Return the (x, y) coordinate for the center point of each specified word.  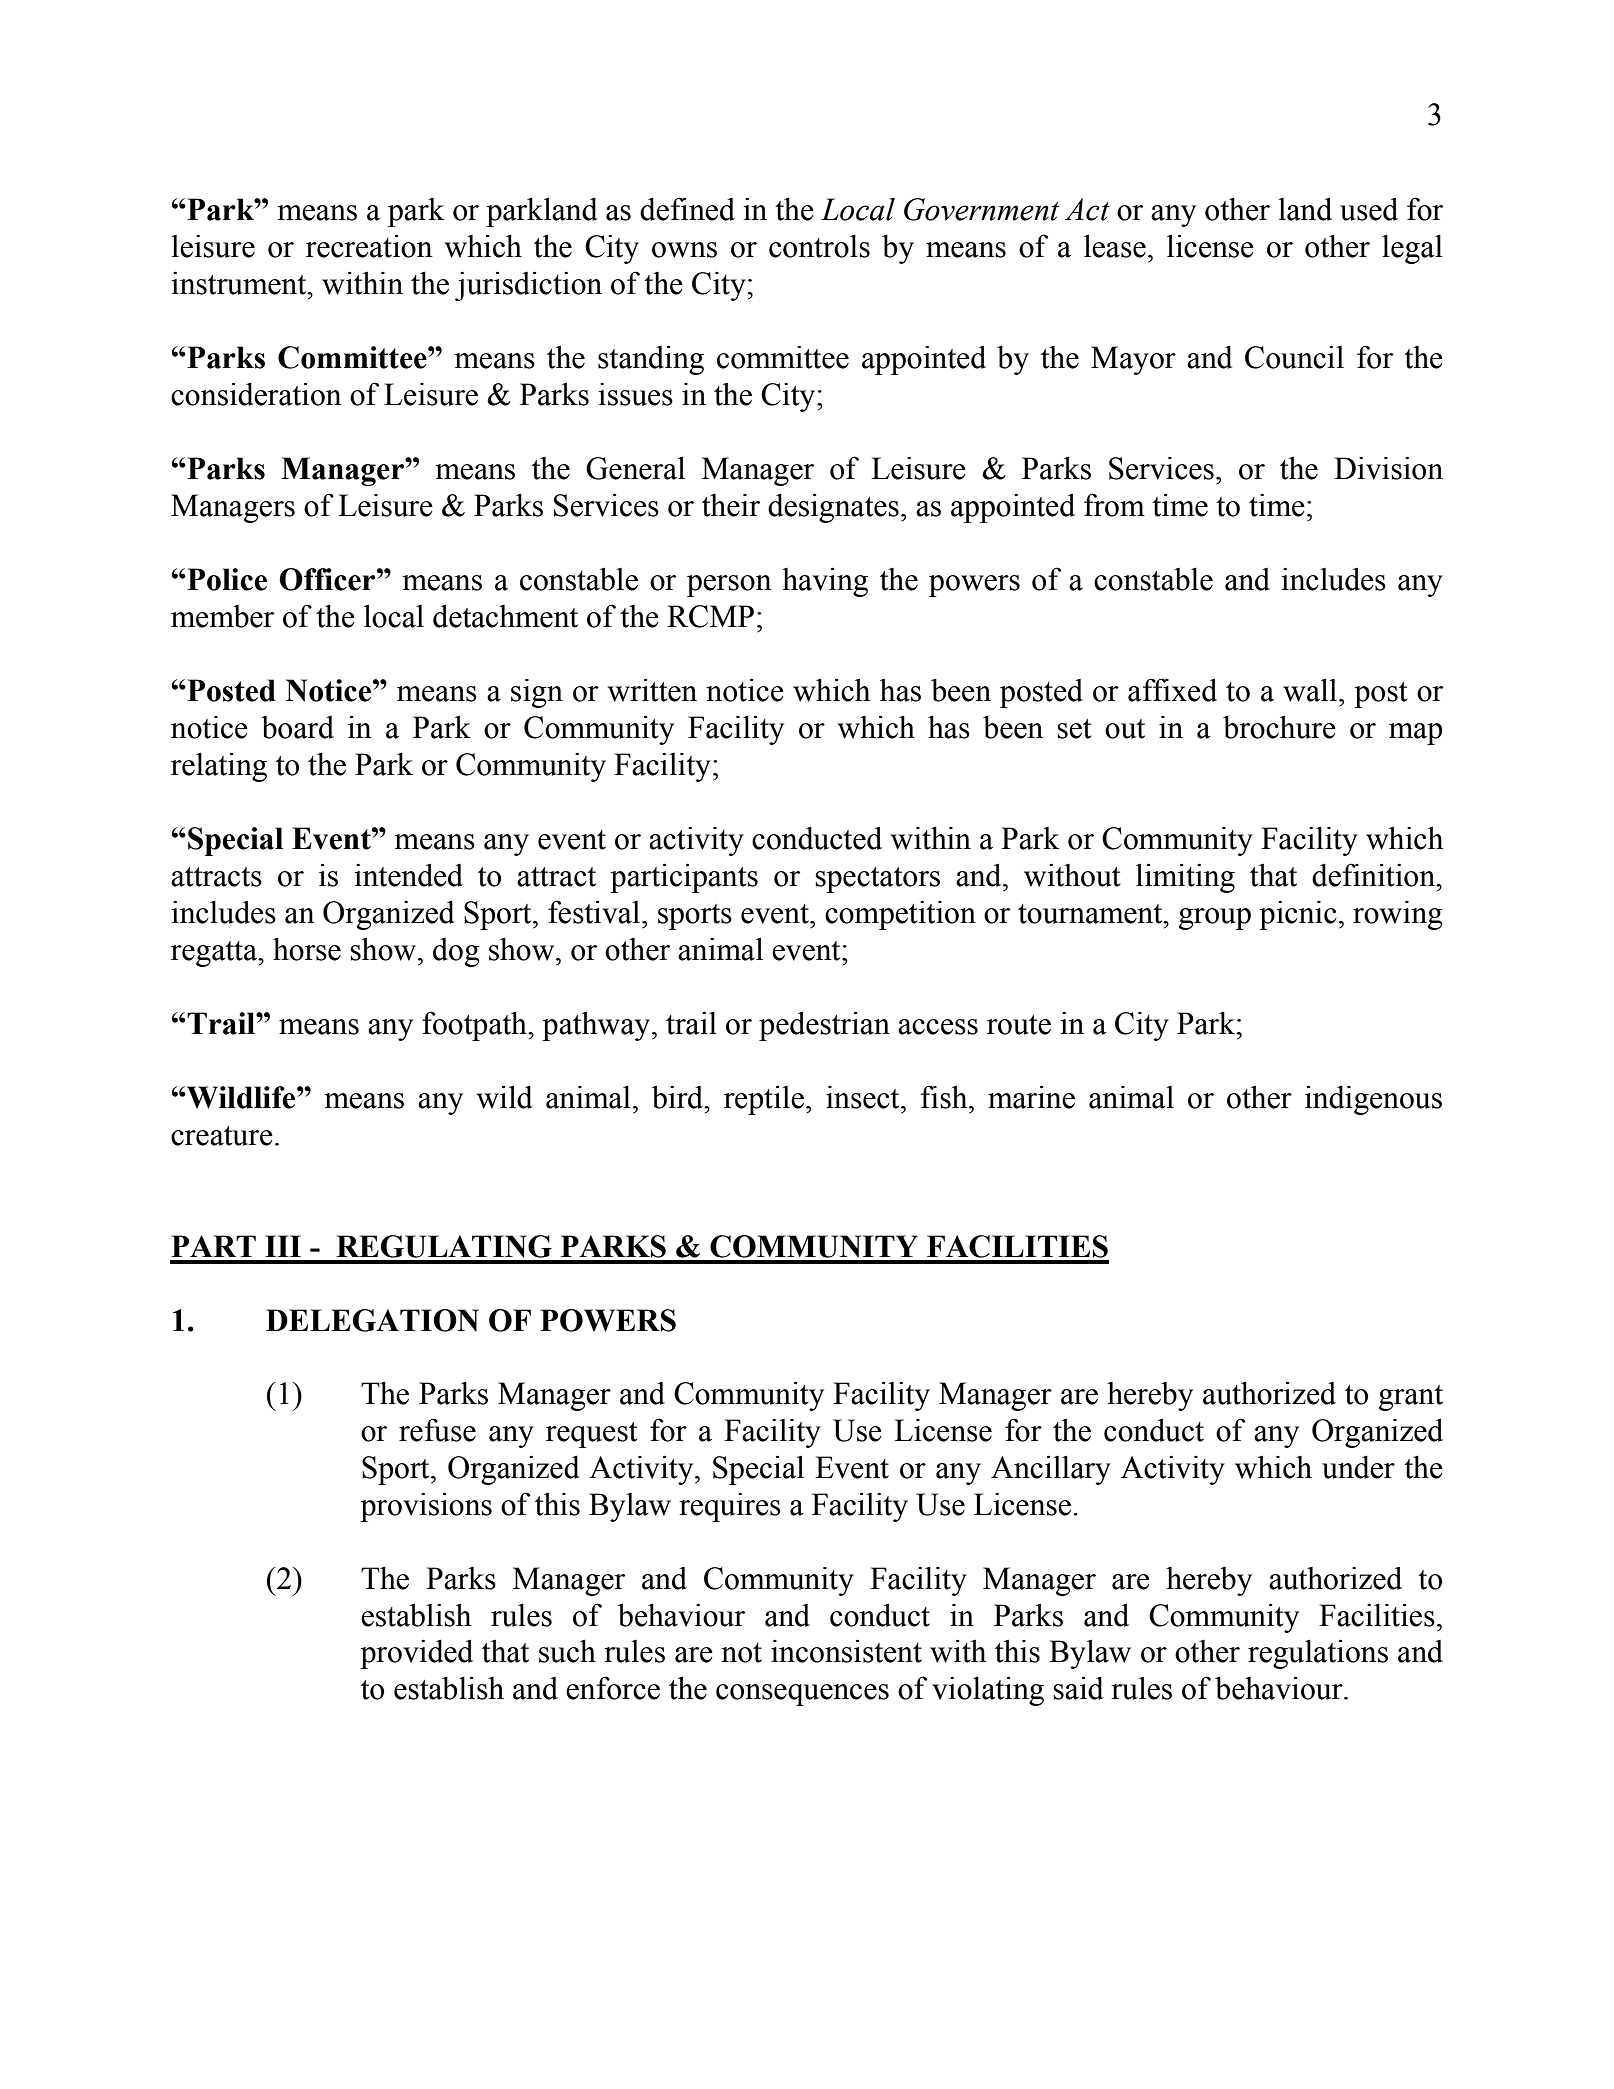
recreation (369, 246)
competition (900, 915)
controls (819, 246)
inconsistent (846, 1651)
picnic (1298, 915)
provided (416, 1654)
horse (307, 949)
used (1369, 209)
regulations (1318, 1654)
